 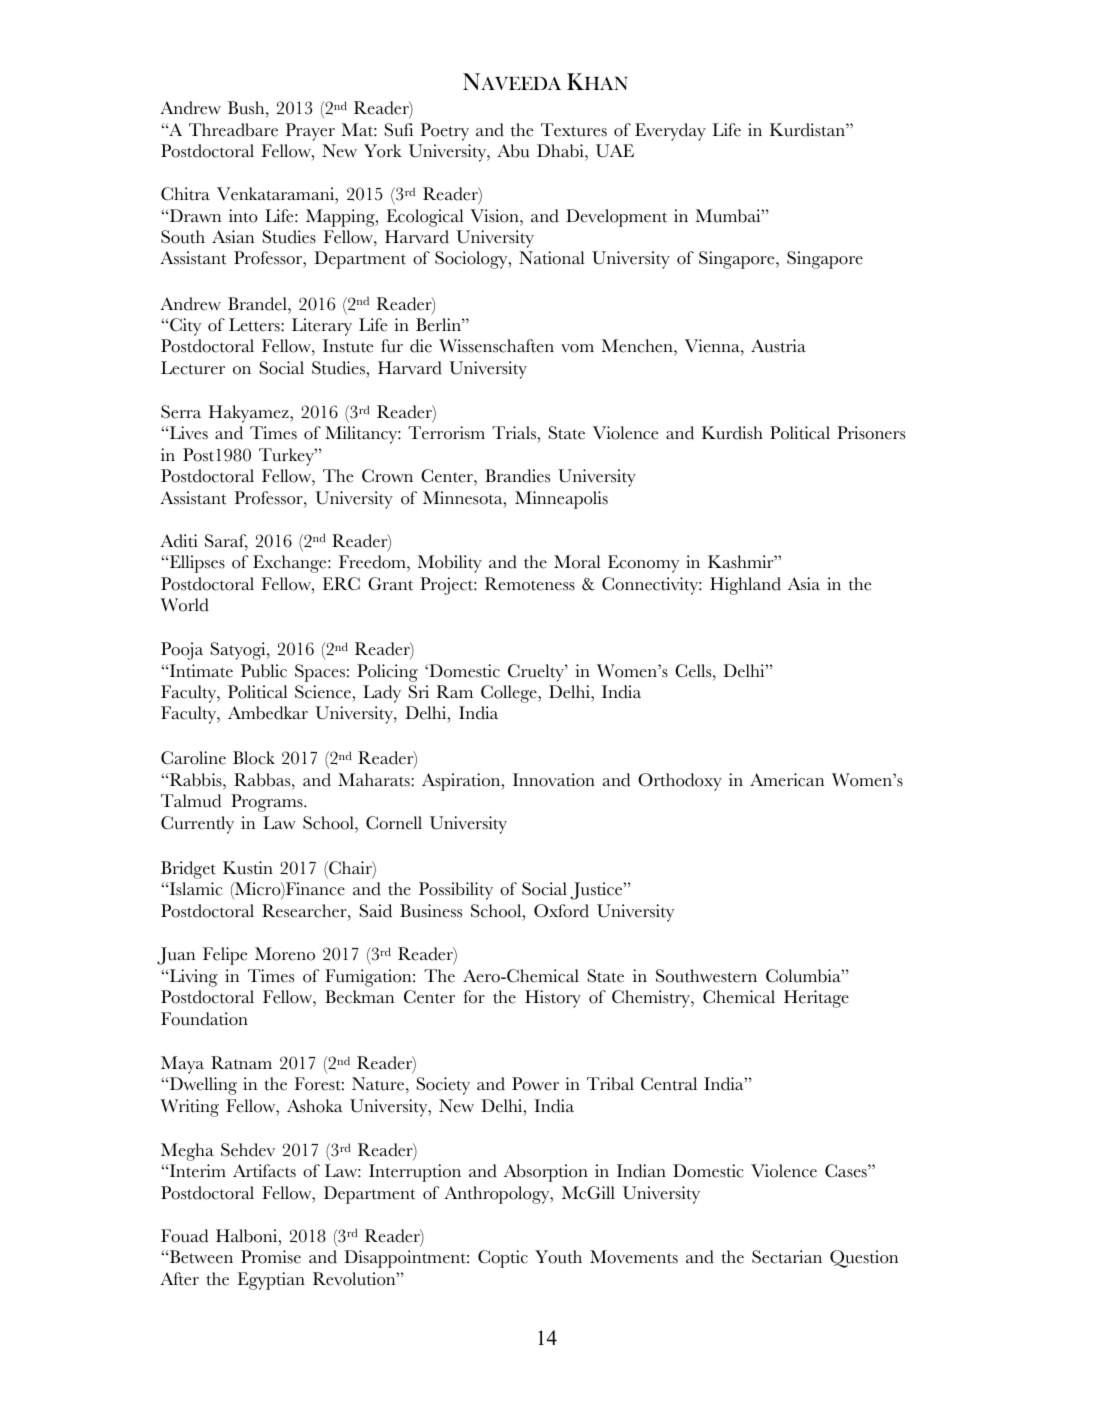 I want to click on Moreno, so click(x=285, y=954).
